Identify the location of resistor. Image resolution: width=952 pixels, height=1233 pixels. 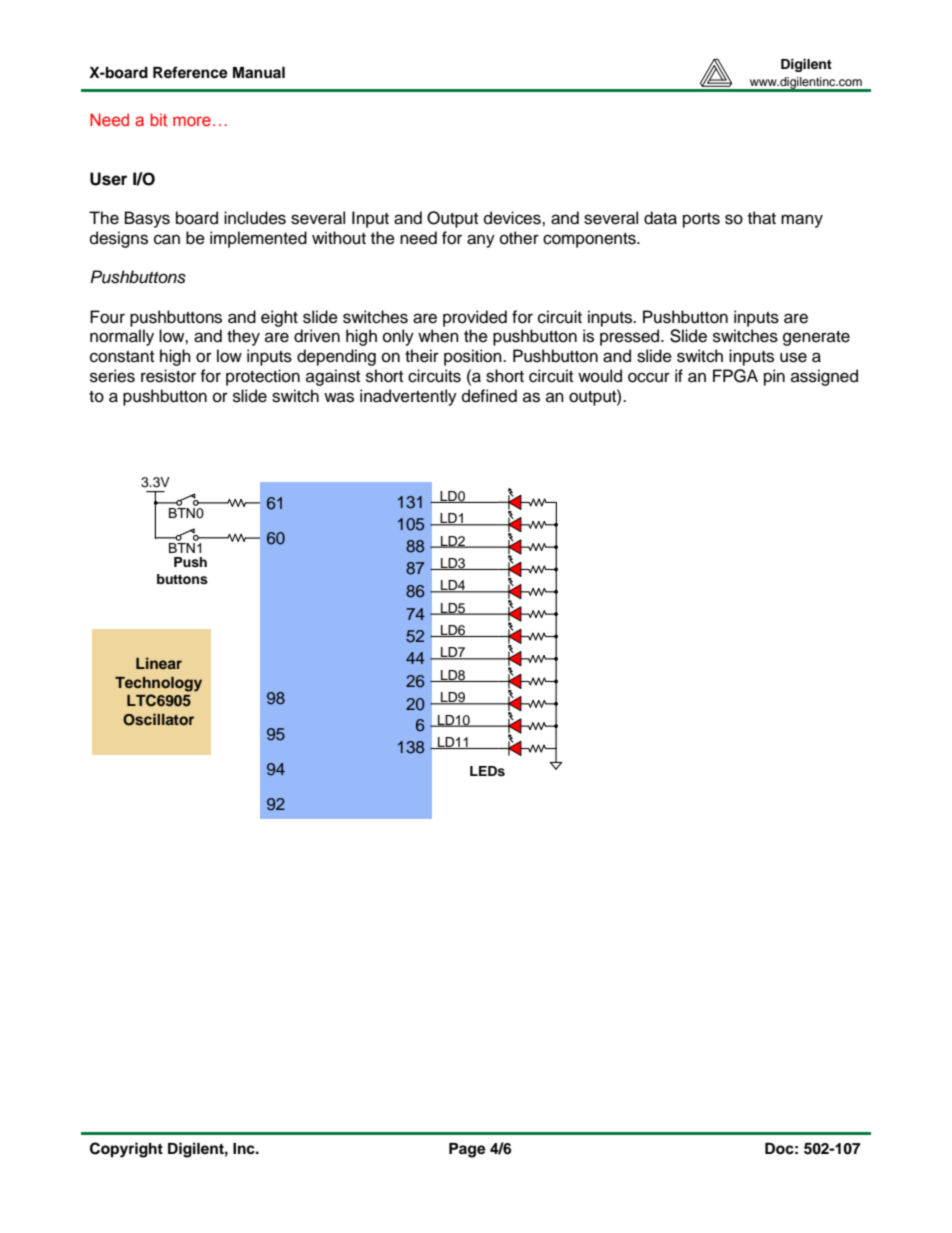
(168, 376).
